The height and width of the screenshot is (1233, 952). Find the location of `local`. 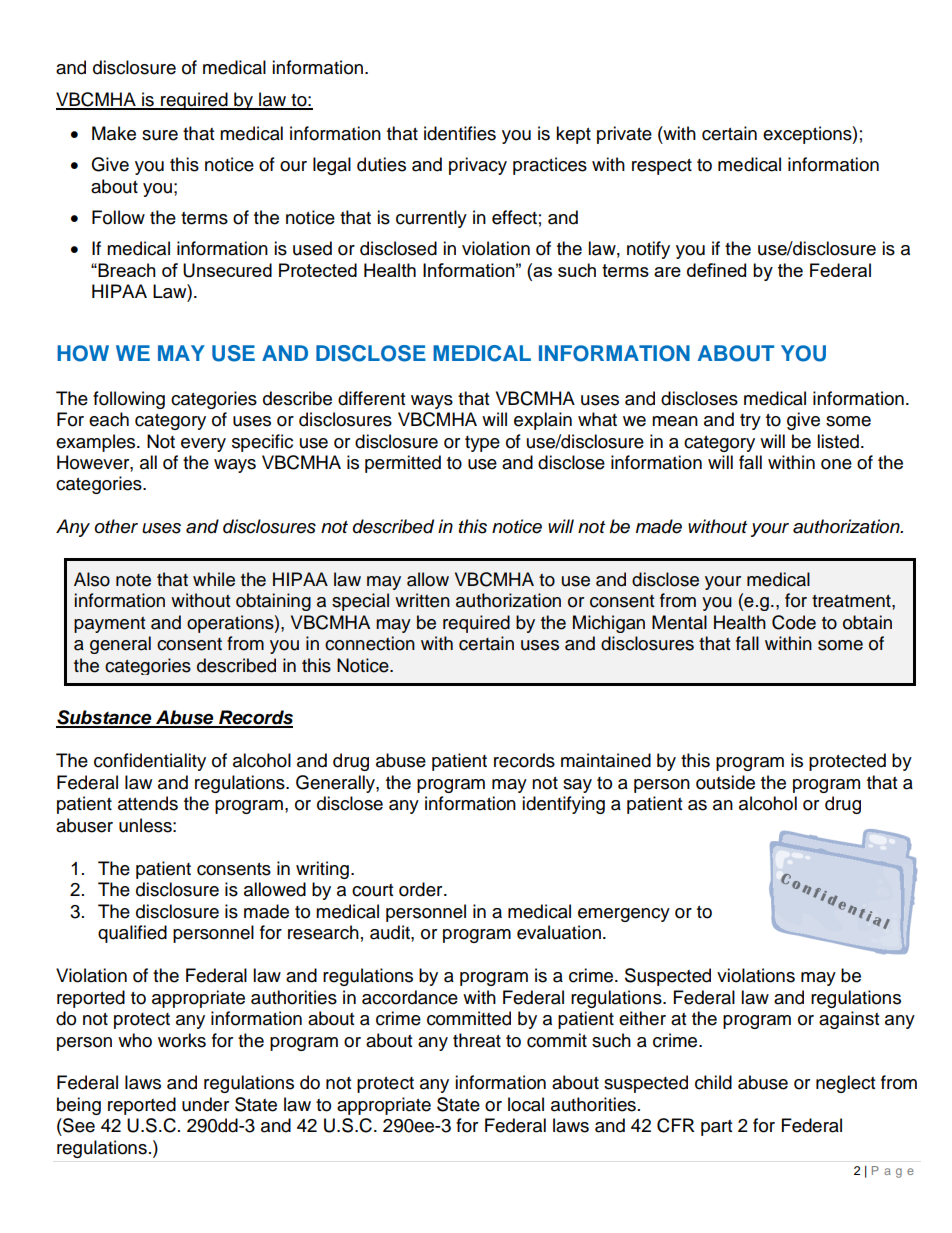

local is located at coordinates (526, 1104).
